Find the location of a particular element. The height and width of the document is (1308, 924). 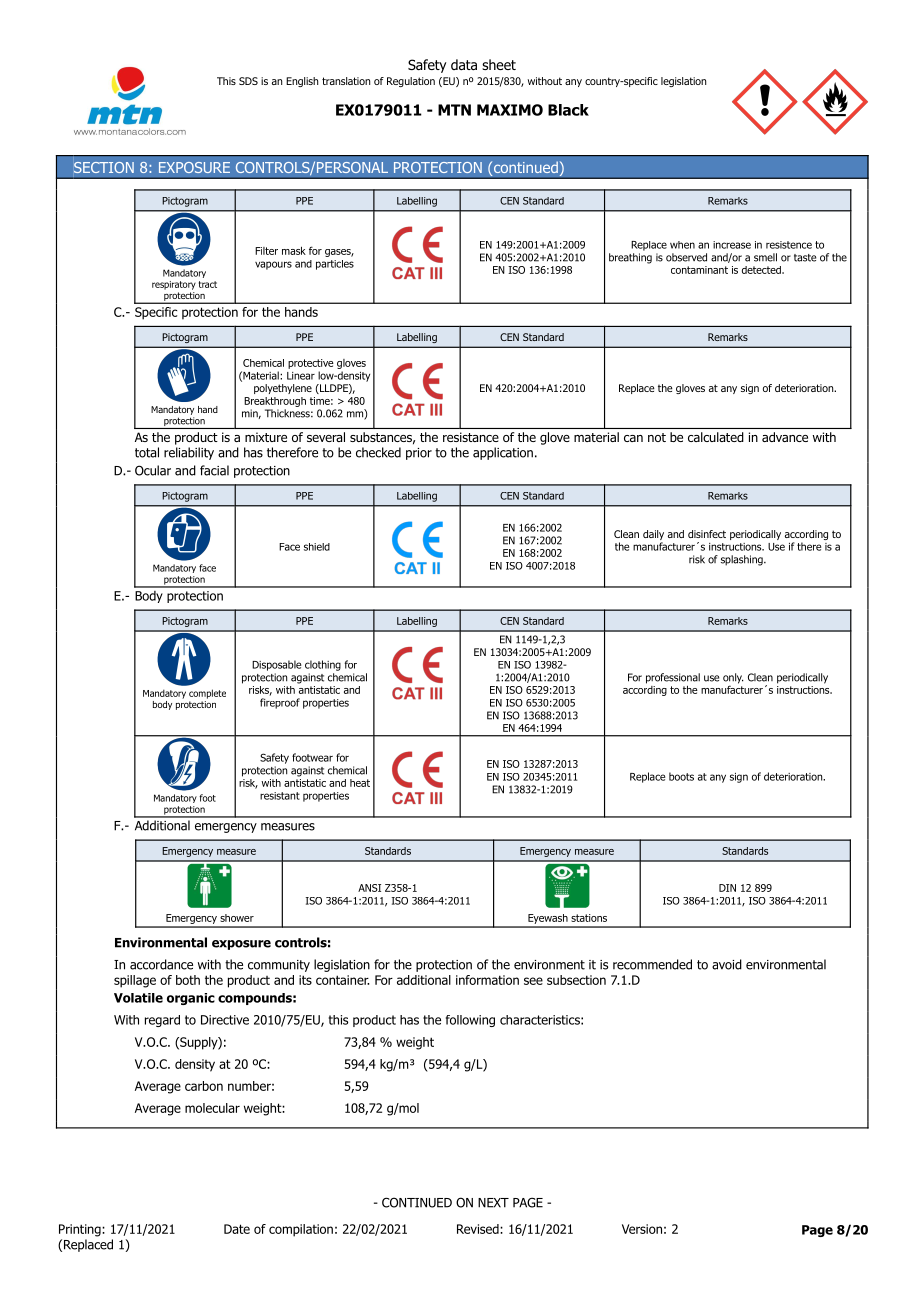

reliability is located at coordinates (189, 453).
